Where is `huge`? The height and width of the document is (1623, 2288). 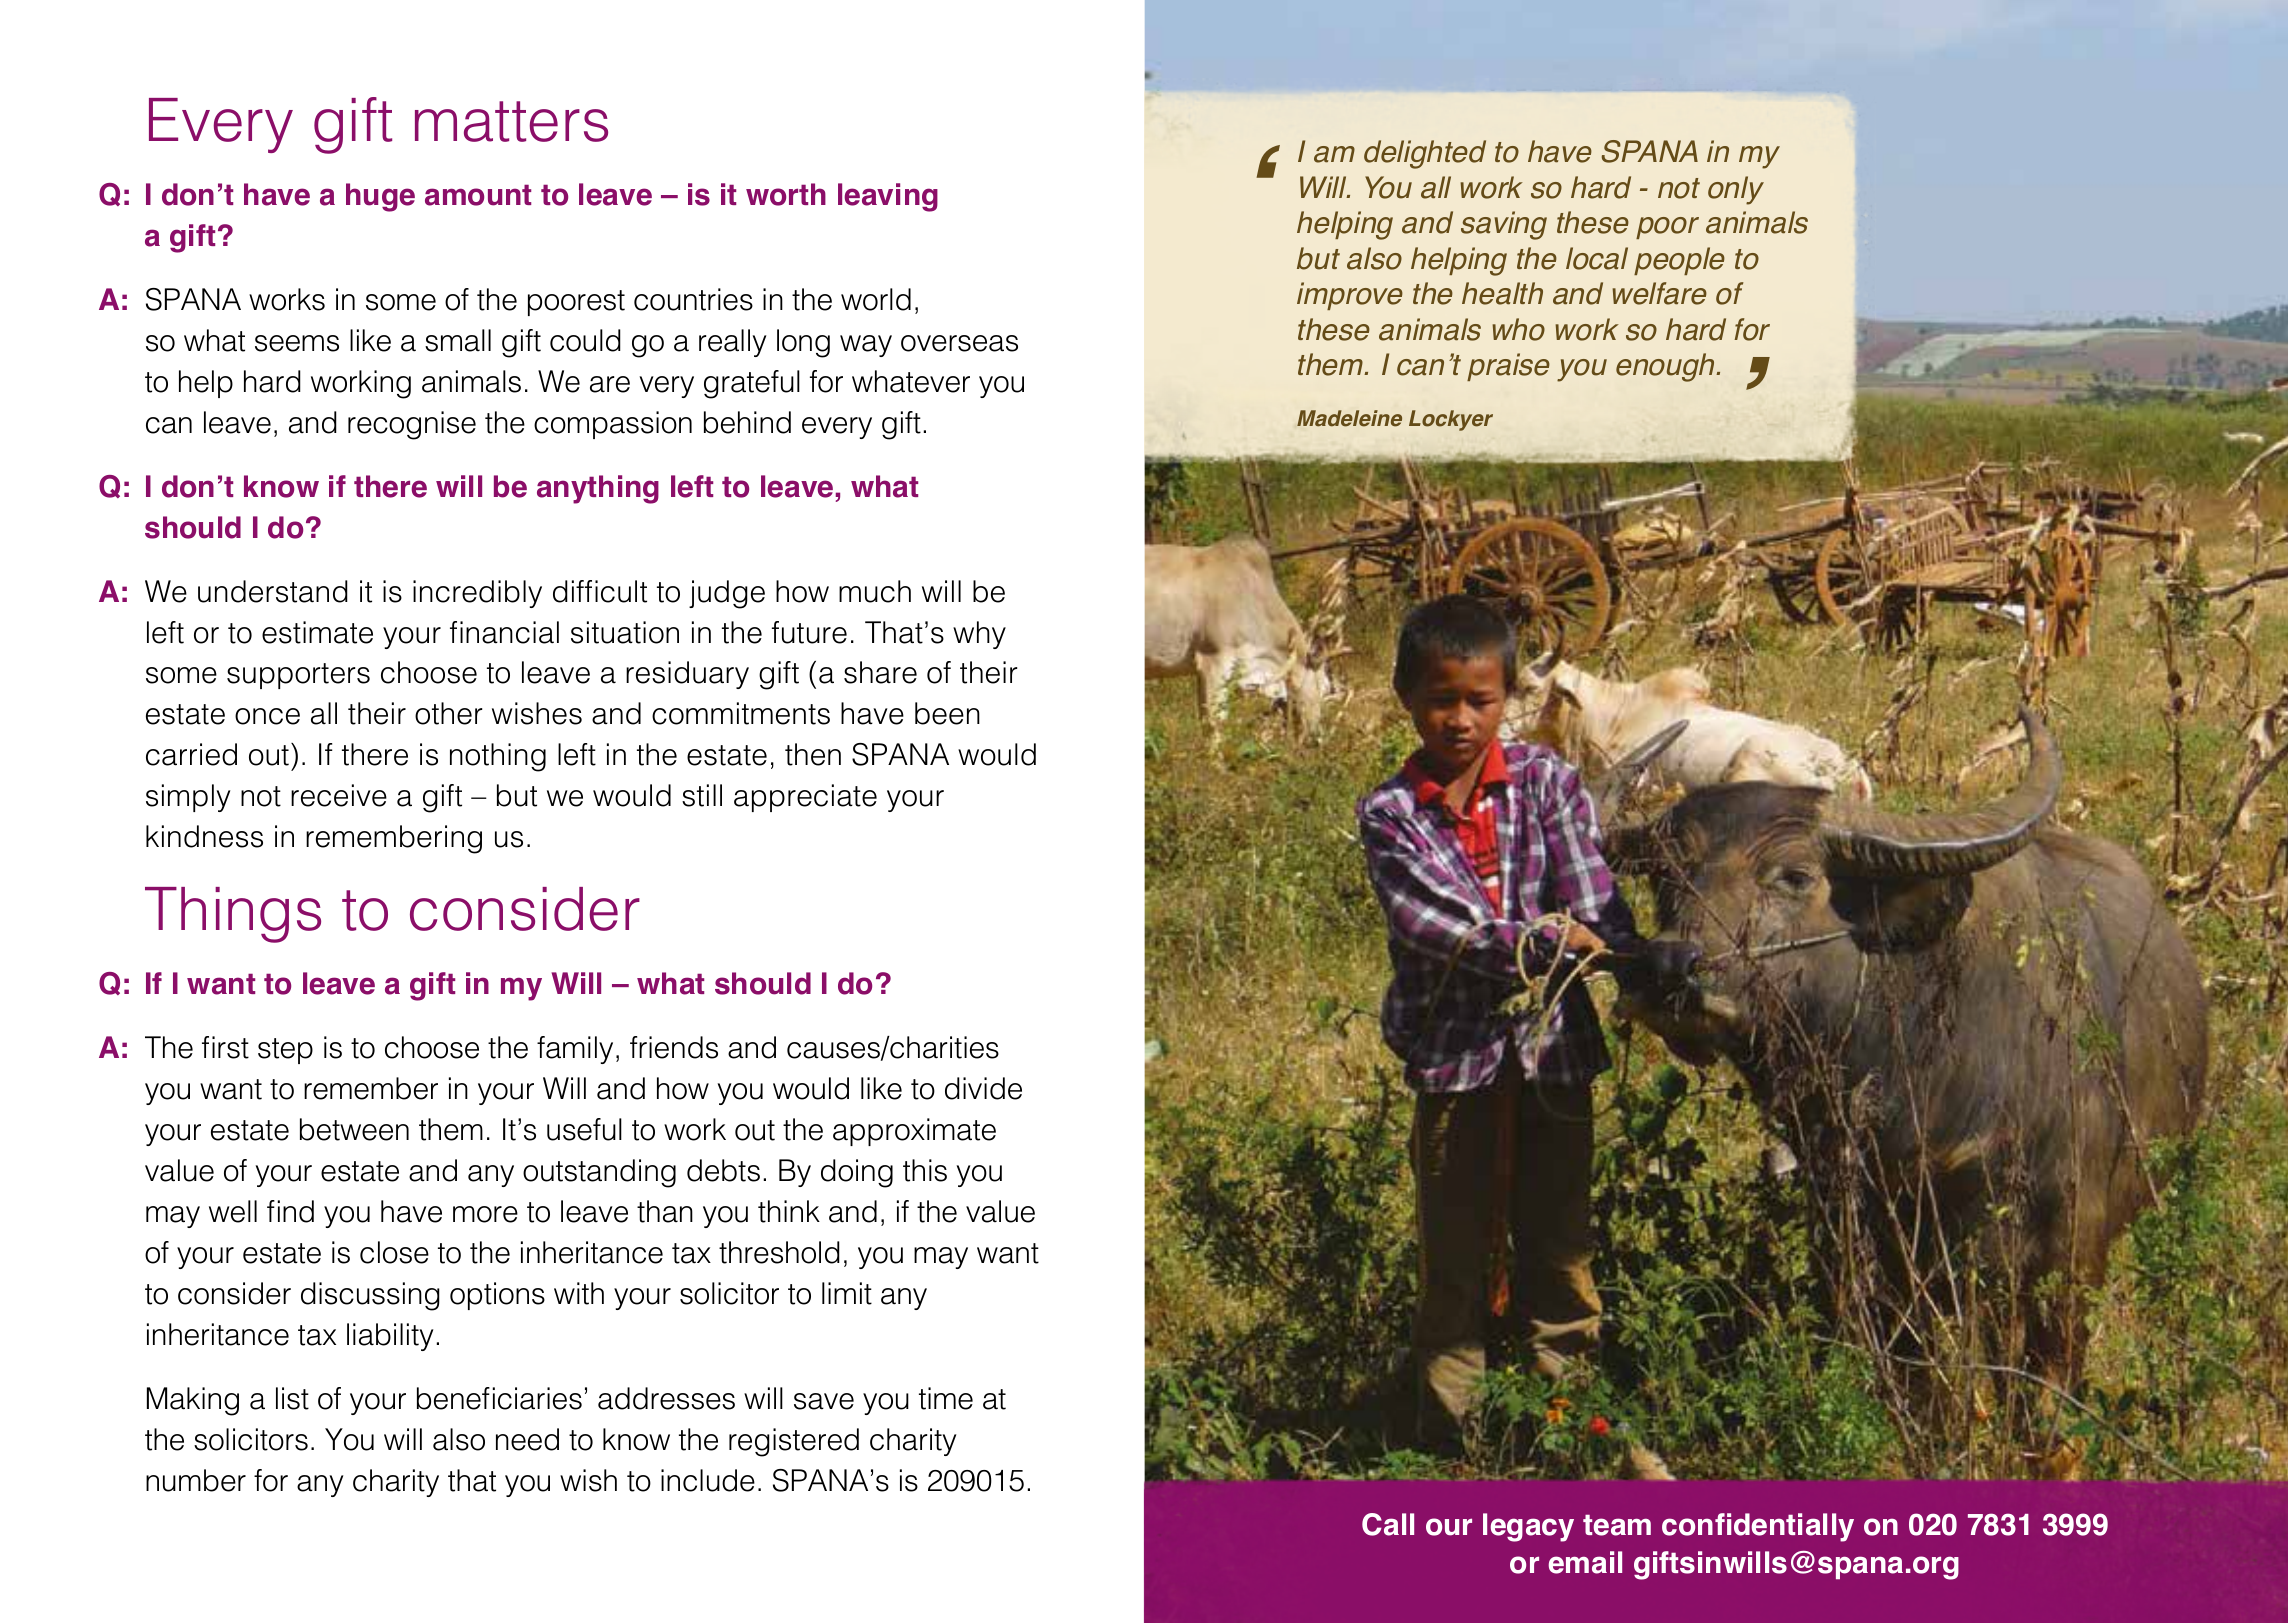
huge is located at coordinates (380, 197).
